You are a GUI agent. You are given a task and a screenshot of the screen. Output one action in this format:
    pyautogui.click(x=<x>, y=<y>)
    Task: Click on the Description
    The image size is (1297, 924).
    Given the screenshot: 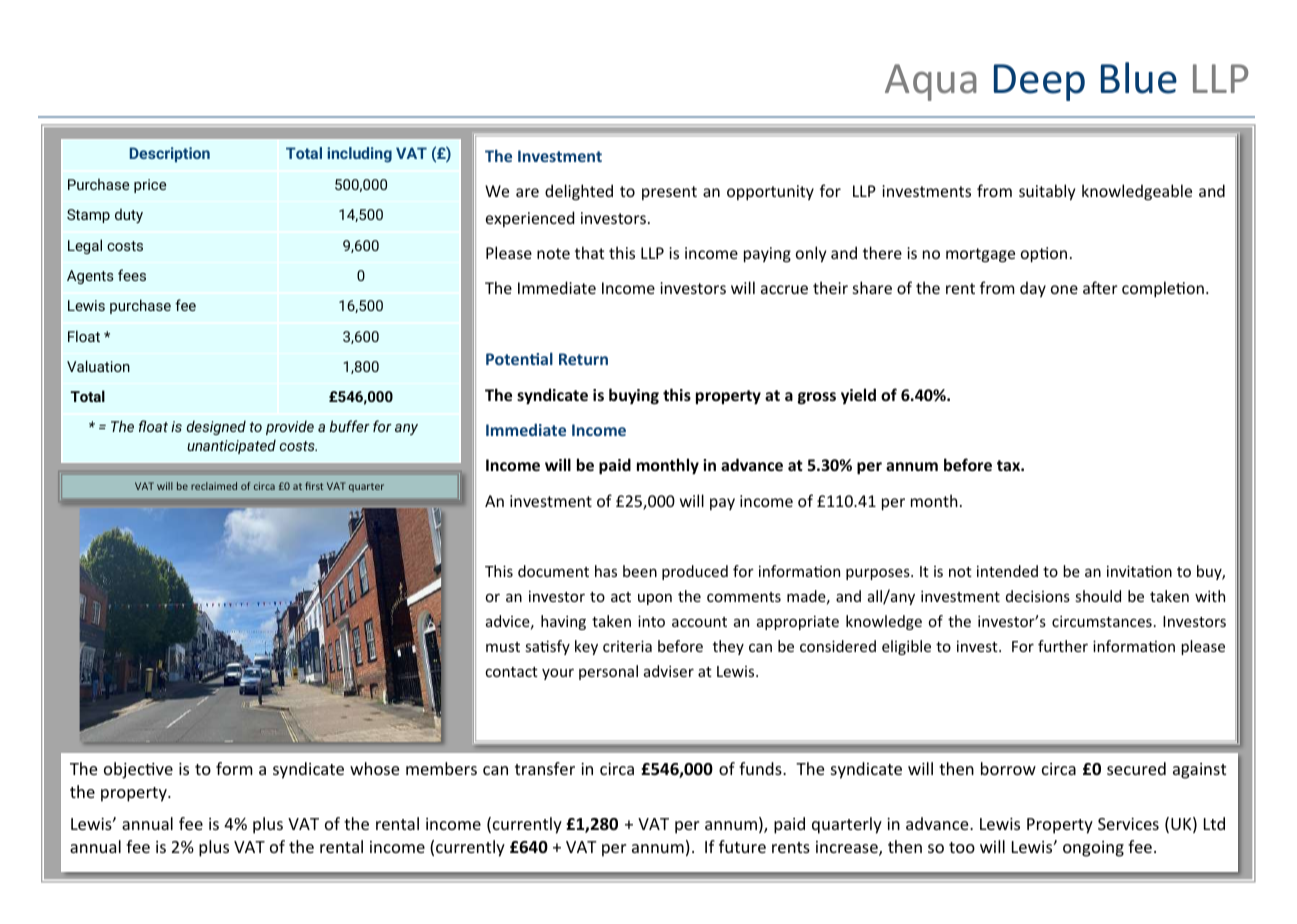 What is the action you would take?
    pyautogui.click(x=170, y=154)
